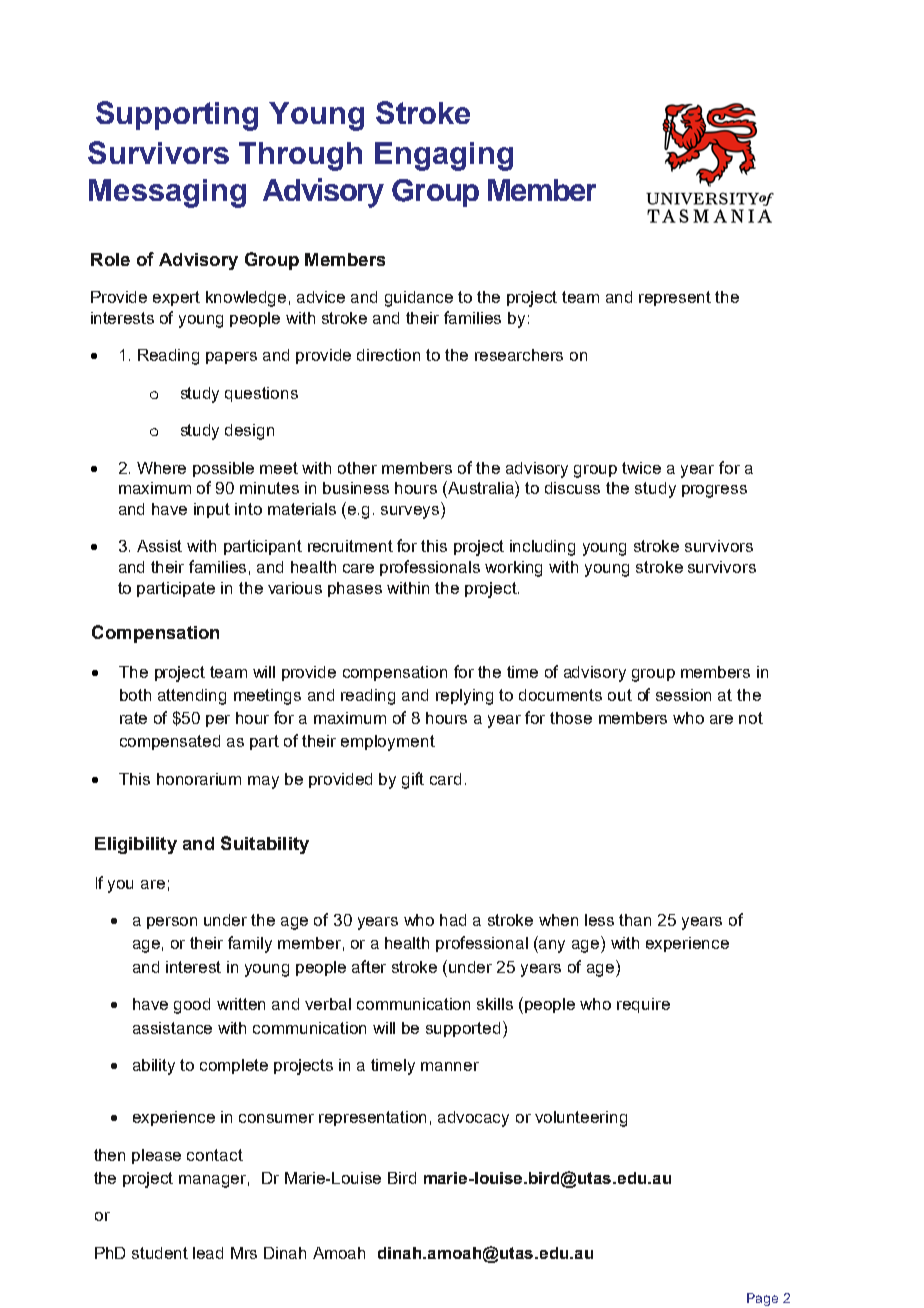  I want to click on attending, so click(192, 697).
